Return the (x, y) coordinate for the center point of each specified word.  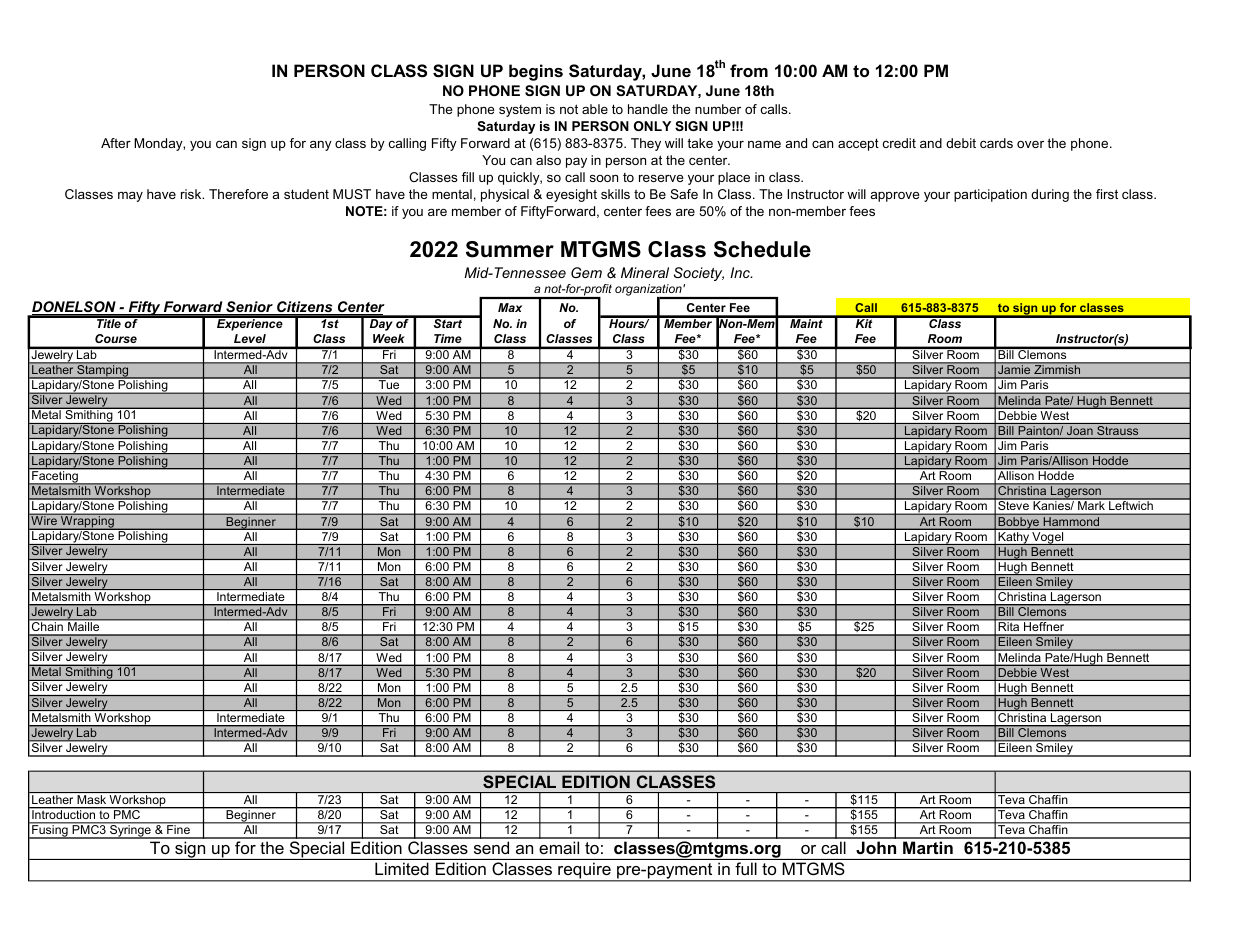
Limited (402, 868)
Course (116, 338)
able (595, 109)
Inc (741, 272)
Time (447, 338)
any (321, 145)
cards (996, 143)
